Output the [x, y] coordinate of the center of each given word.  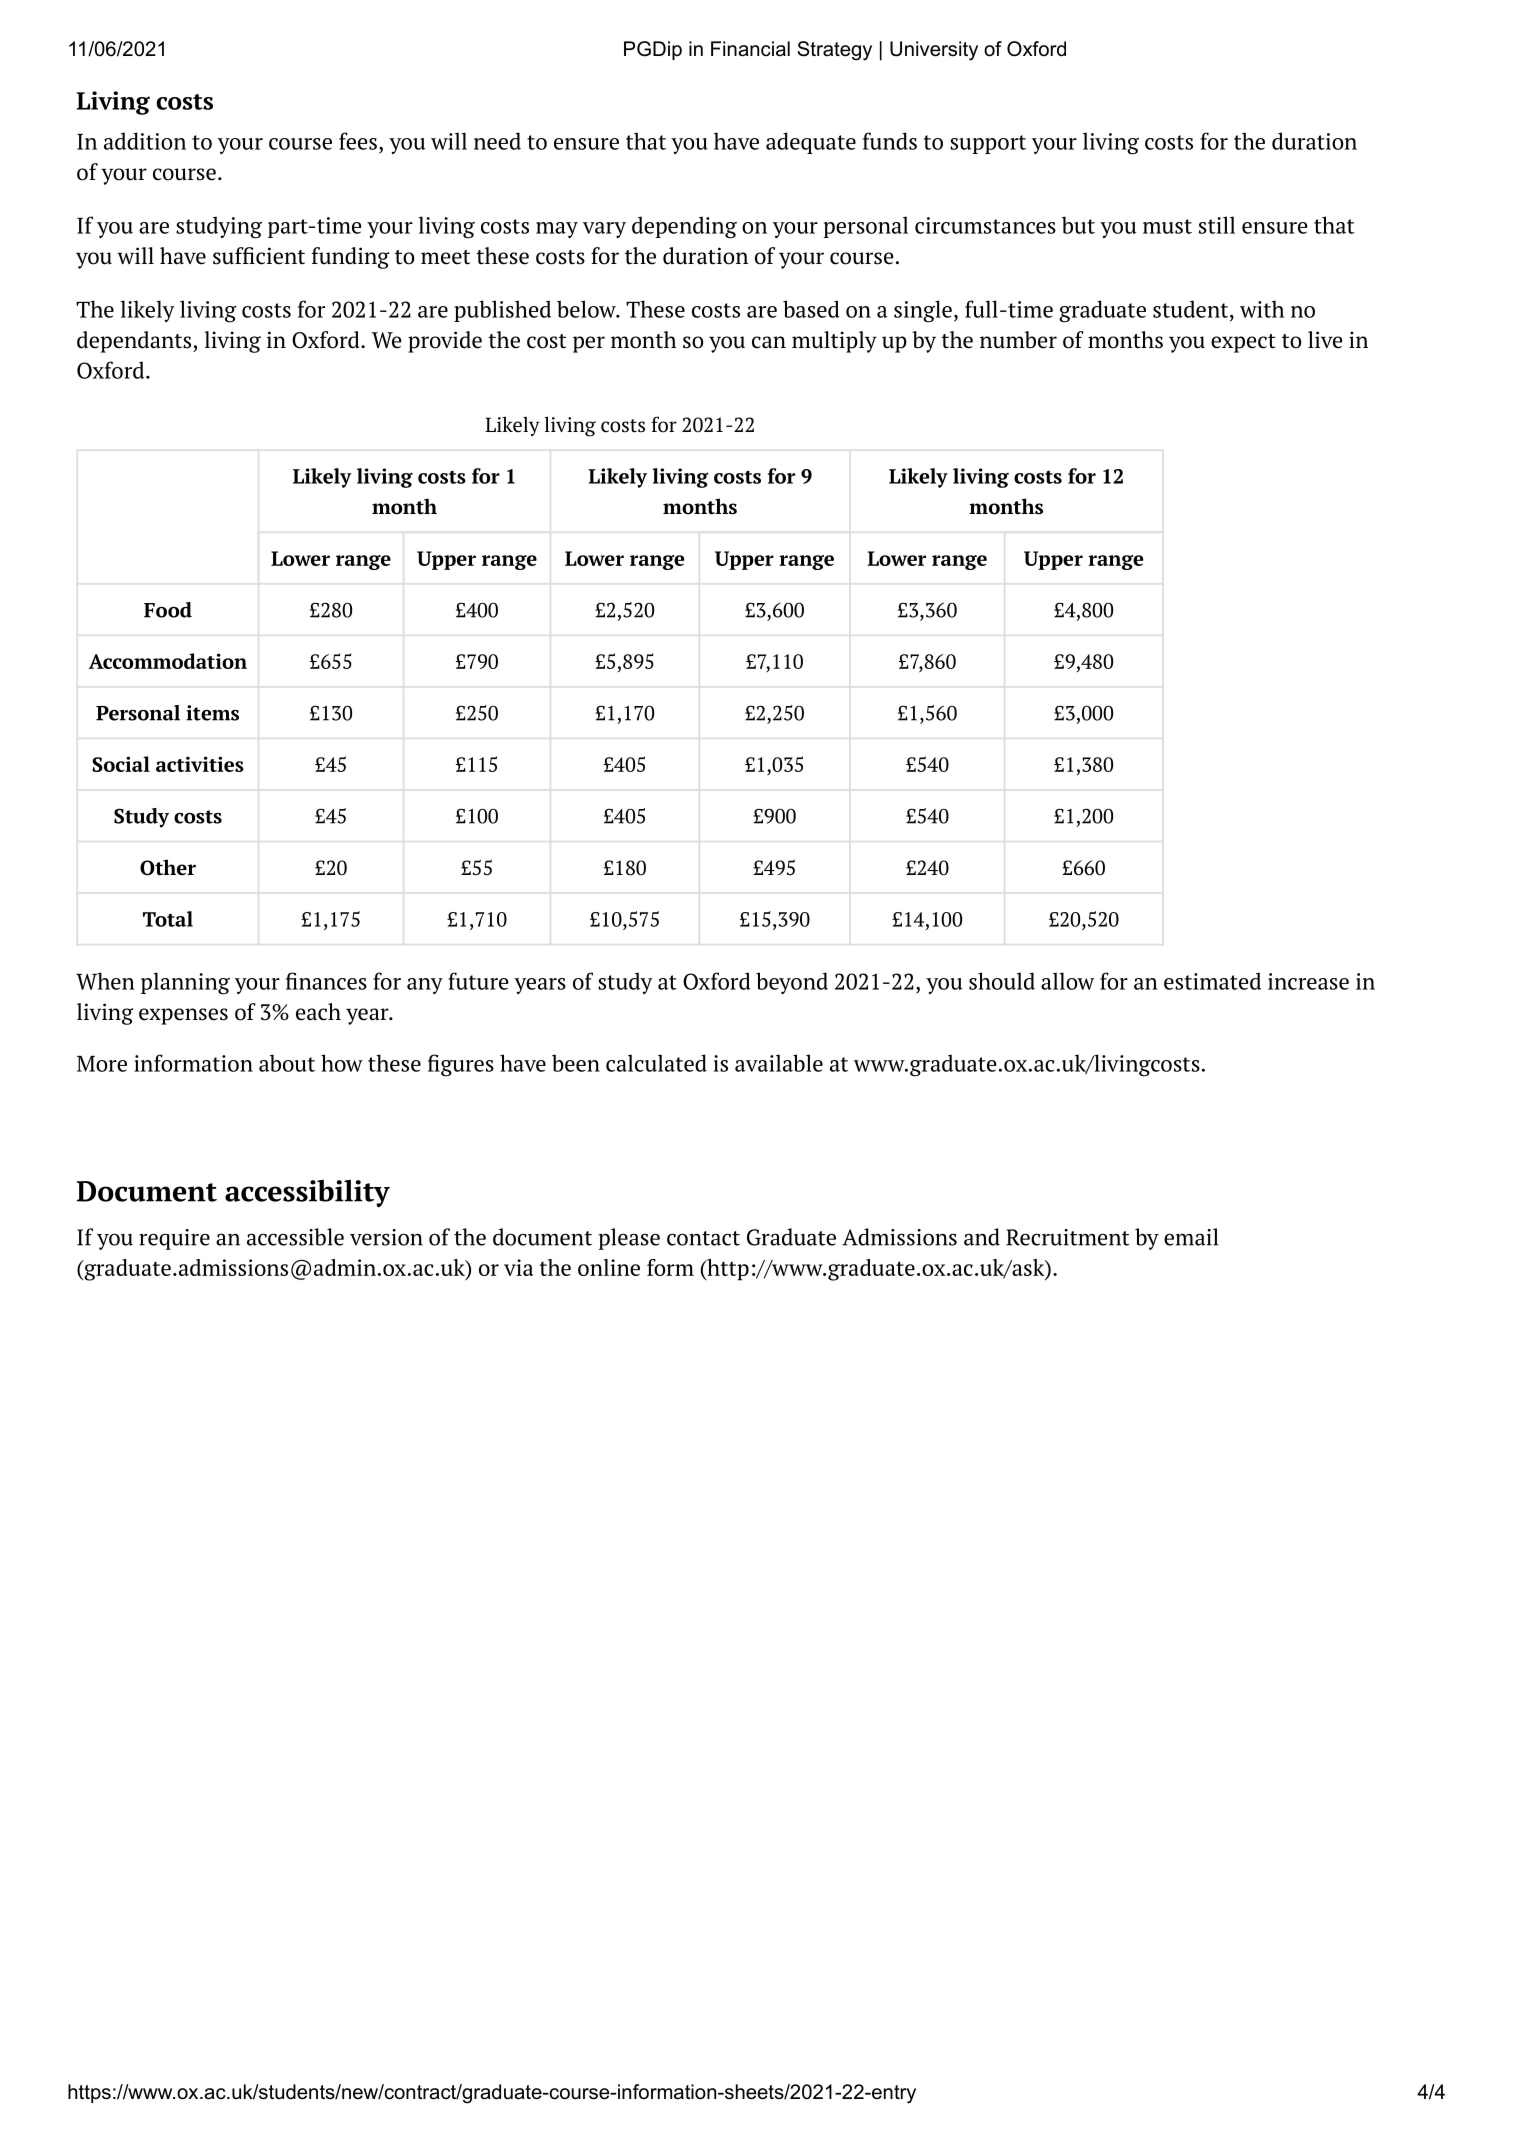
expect [1243, 343]
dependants [135, 342]
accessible [295, 1237]
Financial [750, 49]
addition [145, 141]
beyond [792, 983]
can [769, 342]
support [988, 144]
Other [168, 867]
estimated [1212, 981]
